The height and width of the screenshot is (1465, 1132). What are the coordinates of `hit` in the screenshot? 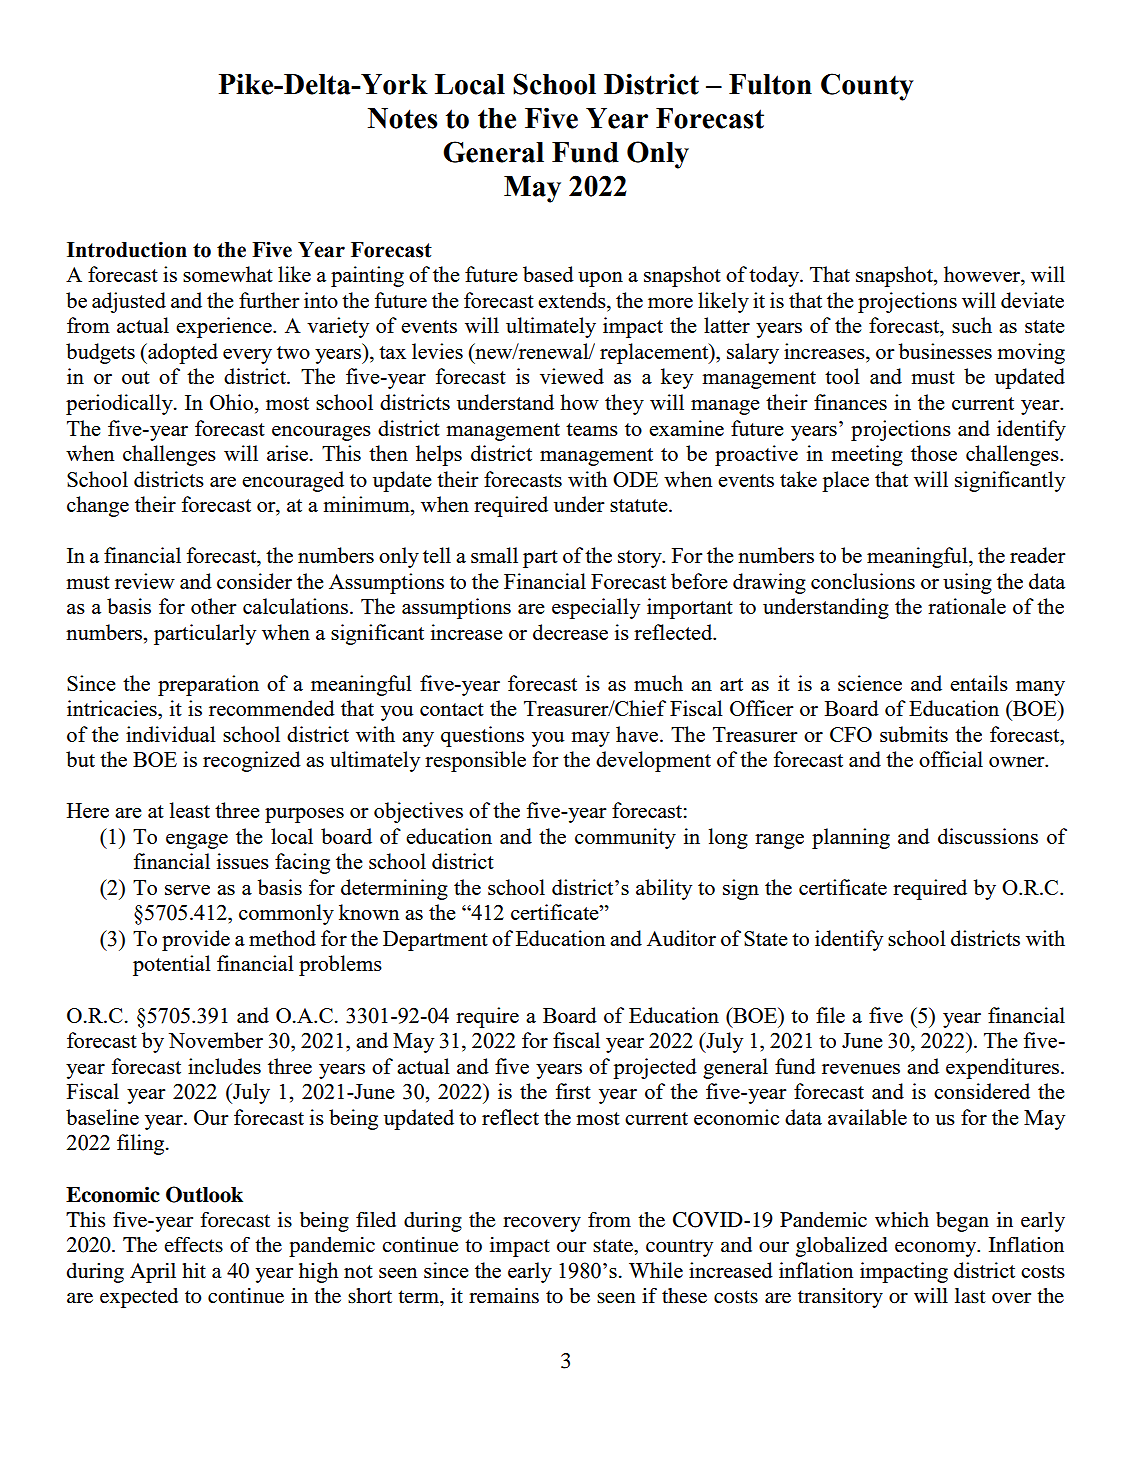 It's located at (194, 1270).
